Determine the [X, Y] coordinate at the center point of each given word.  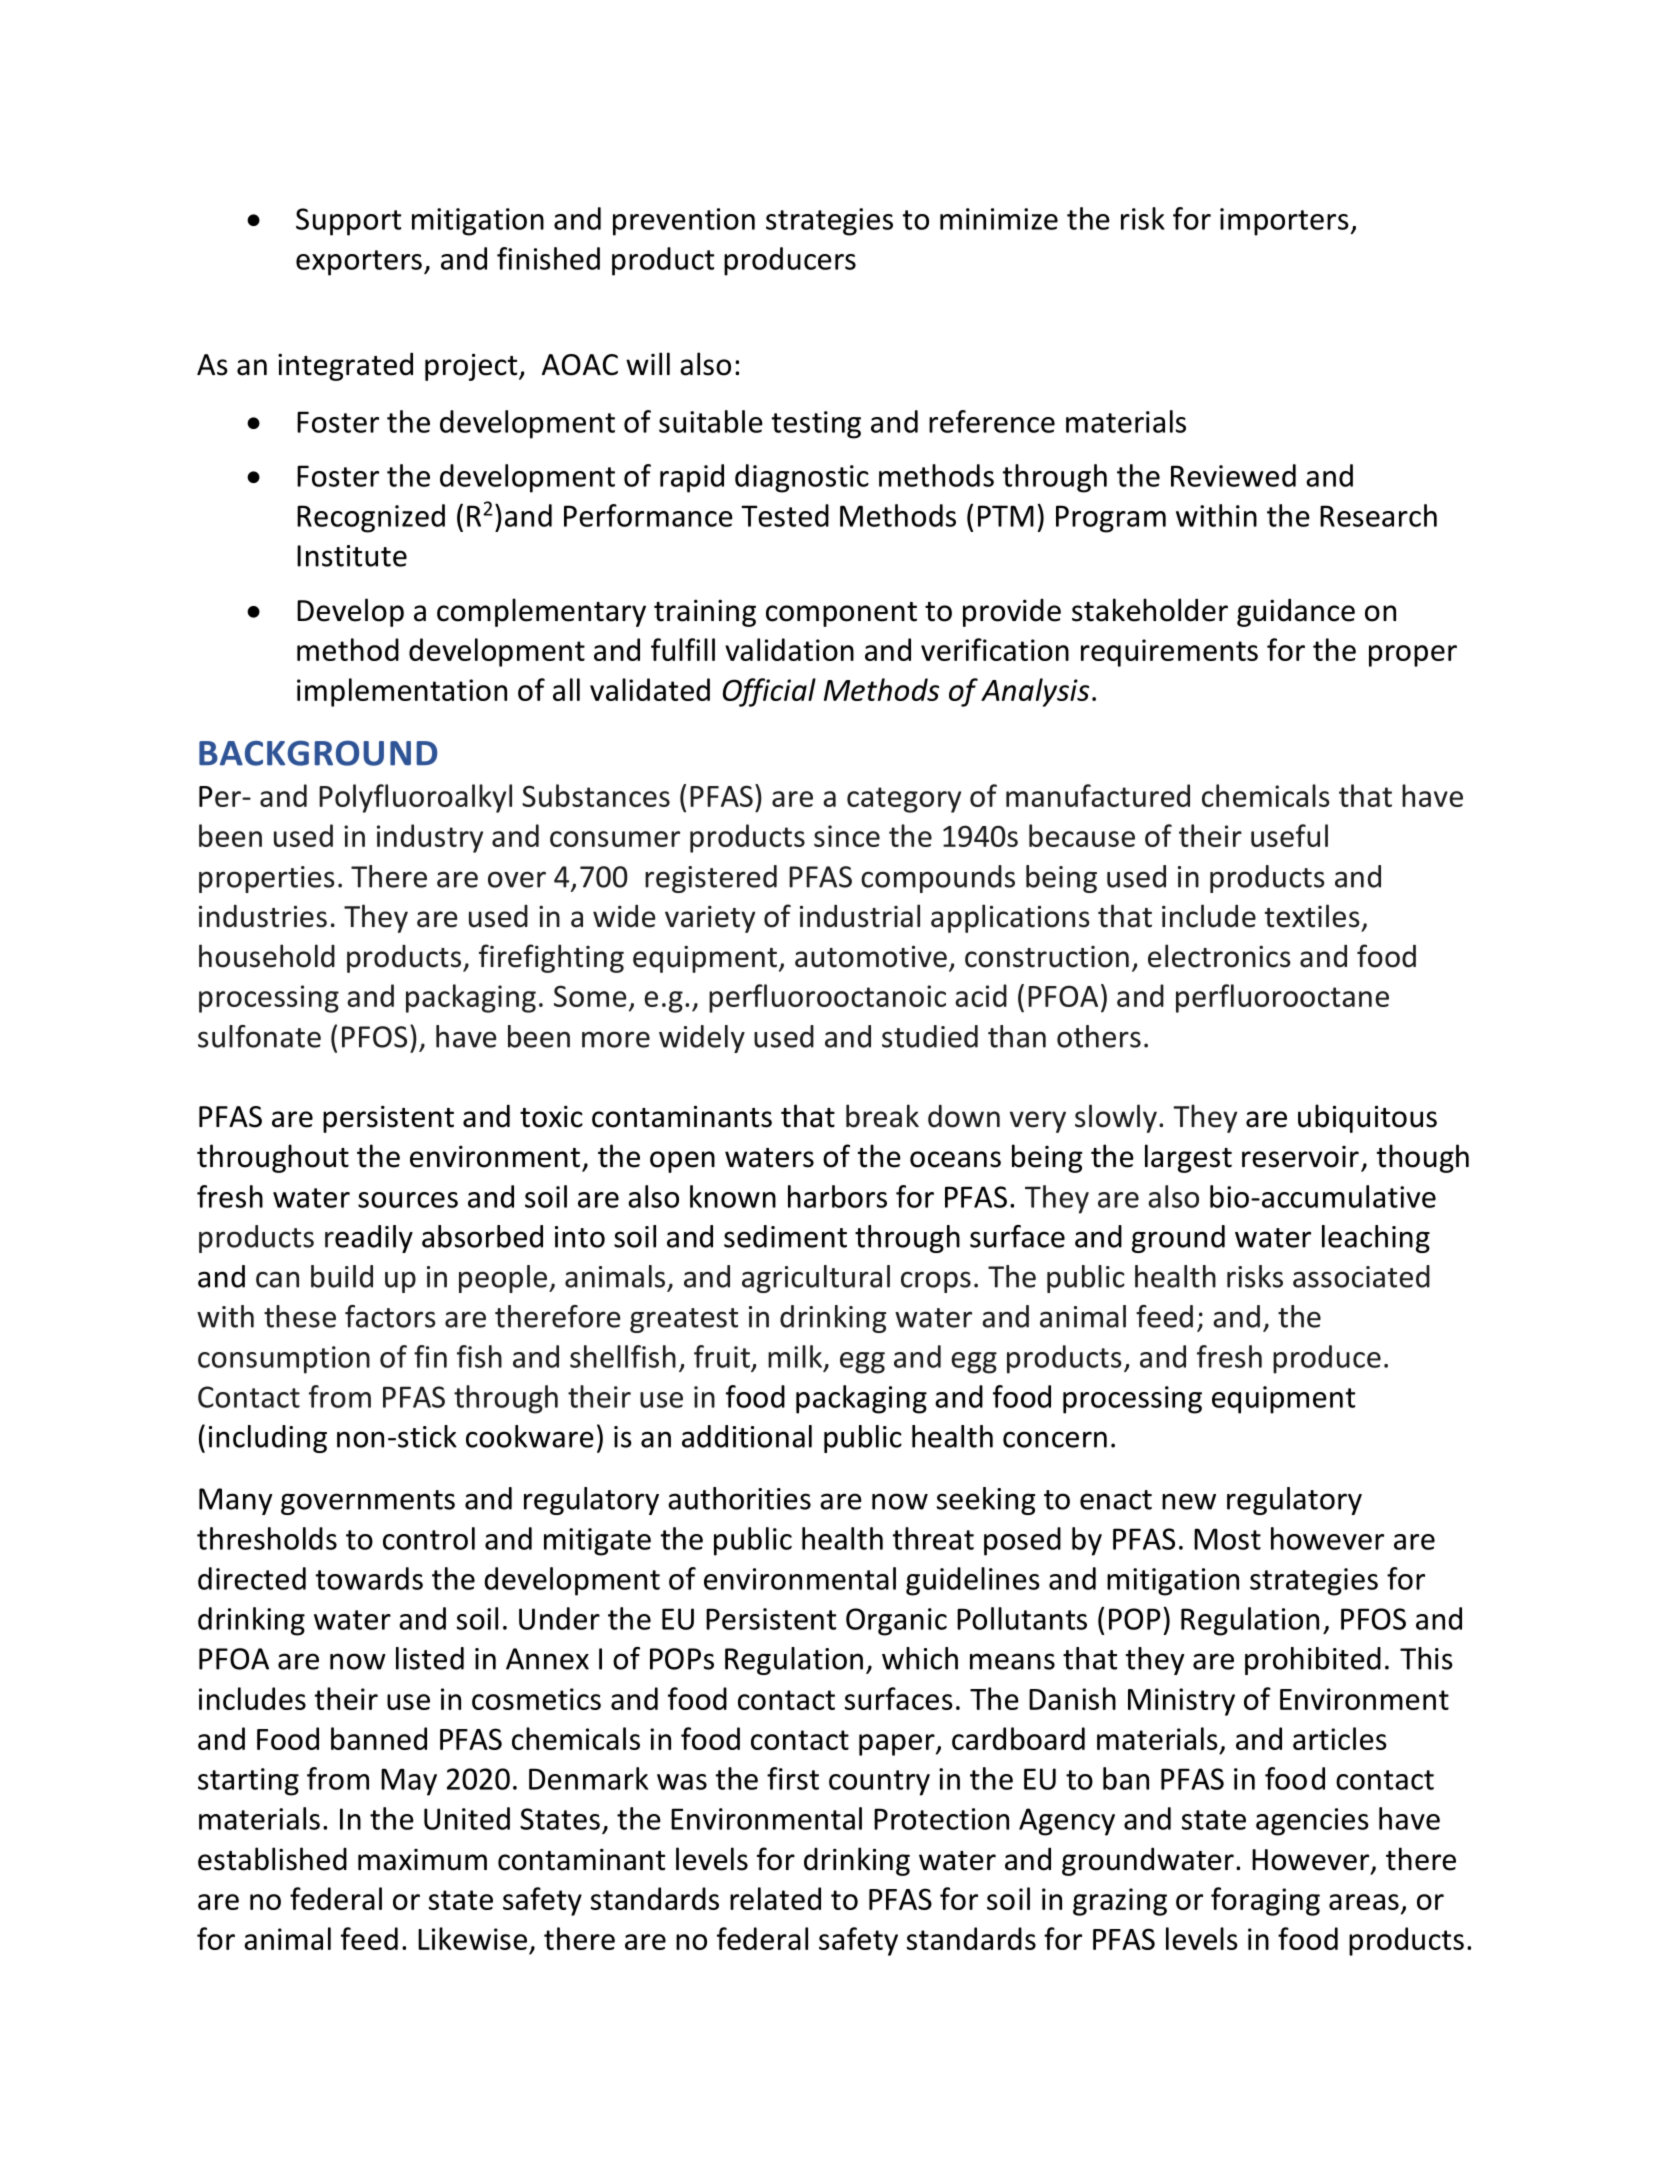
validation [789, 649]
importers [1284, 222]
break [882, 1116]
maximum [422, 1860]
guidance [1296, 612]
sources [408, 1200]
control [429, 1538]
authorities [739, 1498]
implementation [402, 692]
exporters [359, 263]
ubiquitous [1367, 1118]
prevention [684, 222]
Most [1227, 1539]
